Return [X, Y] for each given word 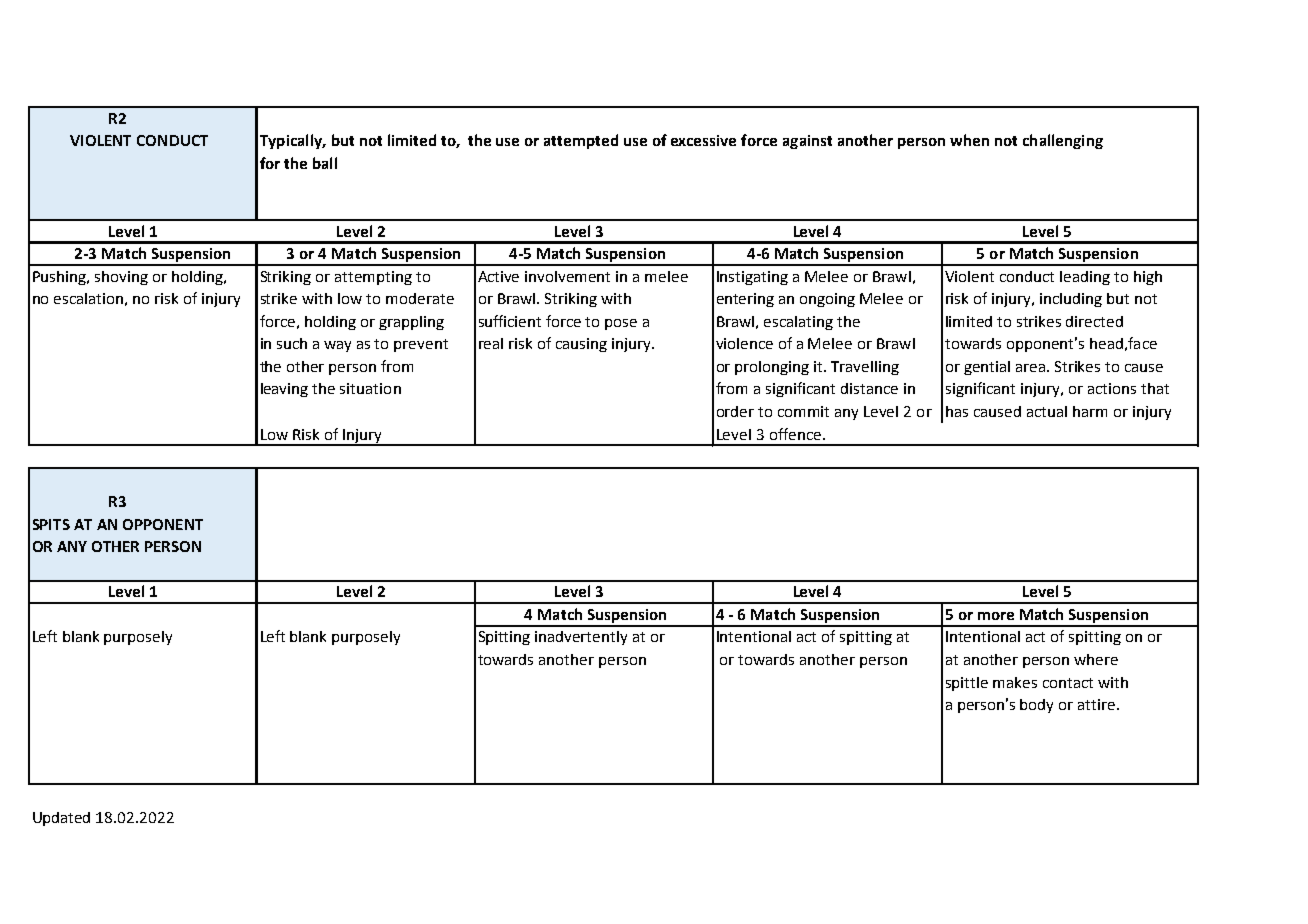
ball [325, 163]
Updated [61, 819]
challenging [1063, 141]
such [292, 343]
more [996, 616]
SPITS [51, 524]
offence [795, 434]
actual [1047, 411]
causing [581, 345]
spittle [967, 684]
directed [1094, 321]
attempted [581, 141]
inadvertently [581, 638]
